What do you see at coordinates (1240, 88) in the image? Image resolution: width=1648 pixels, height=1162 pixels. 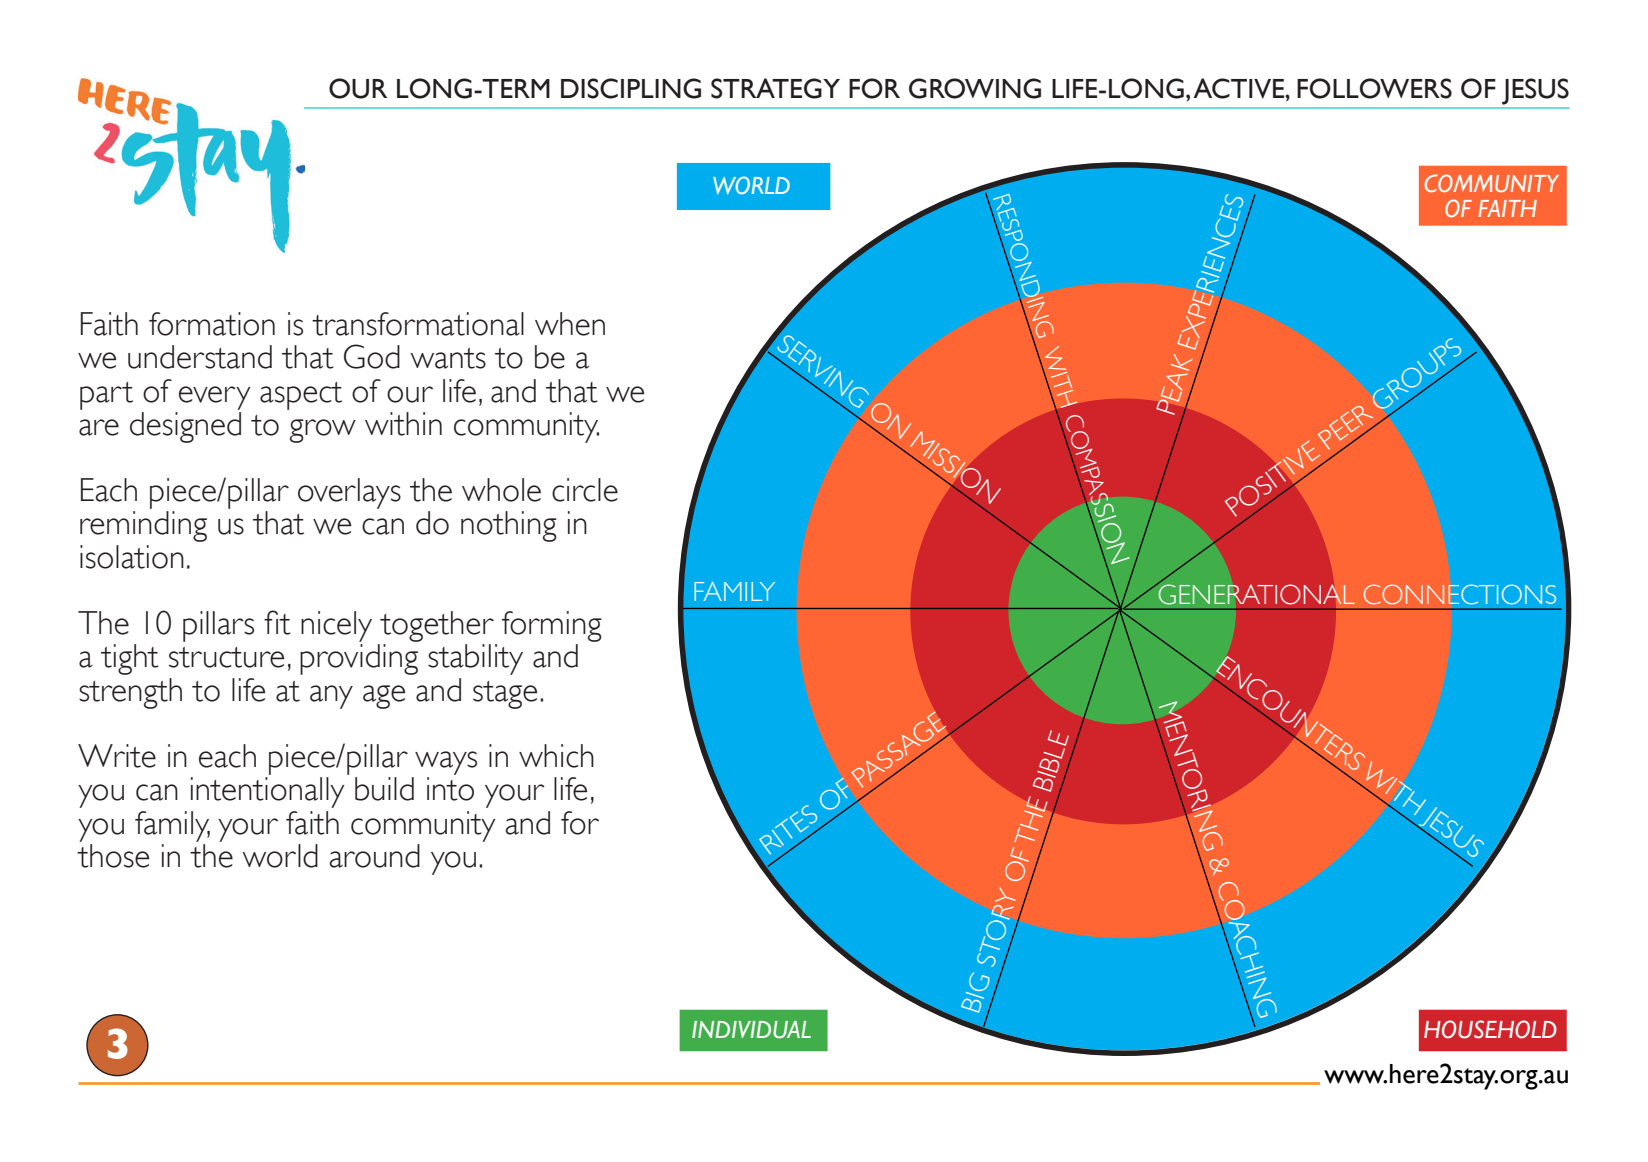 I see `ACTIVE` at bounding box center [1240, 88].
